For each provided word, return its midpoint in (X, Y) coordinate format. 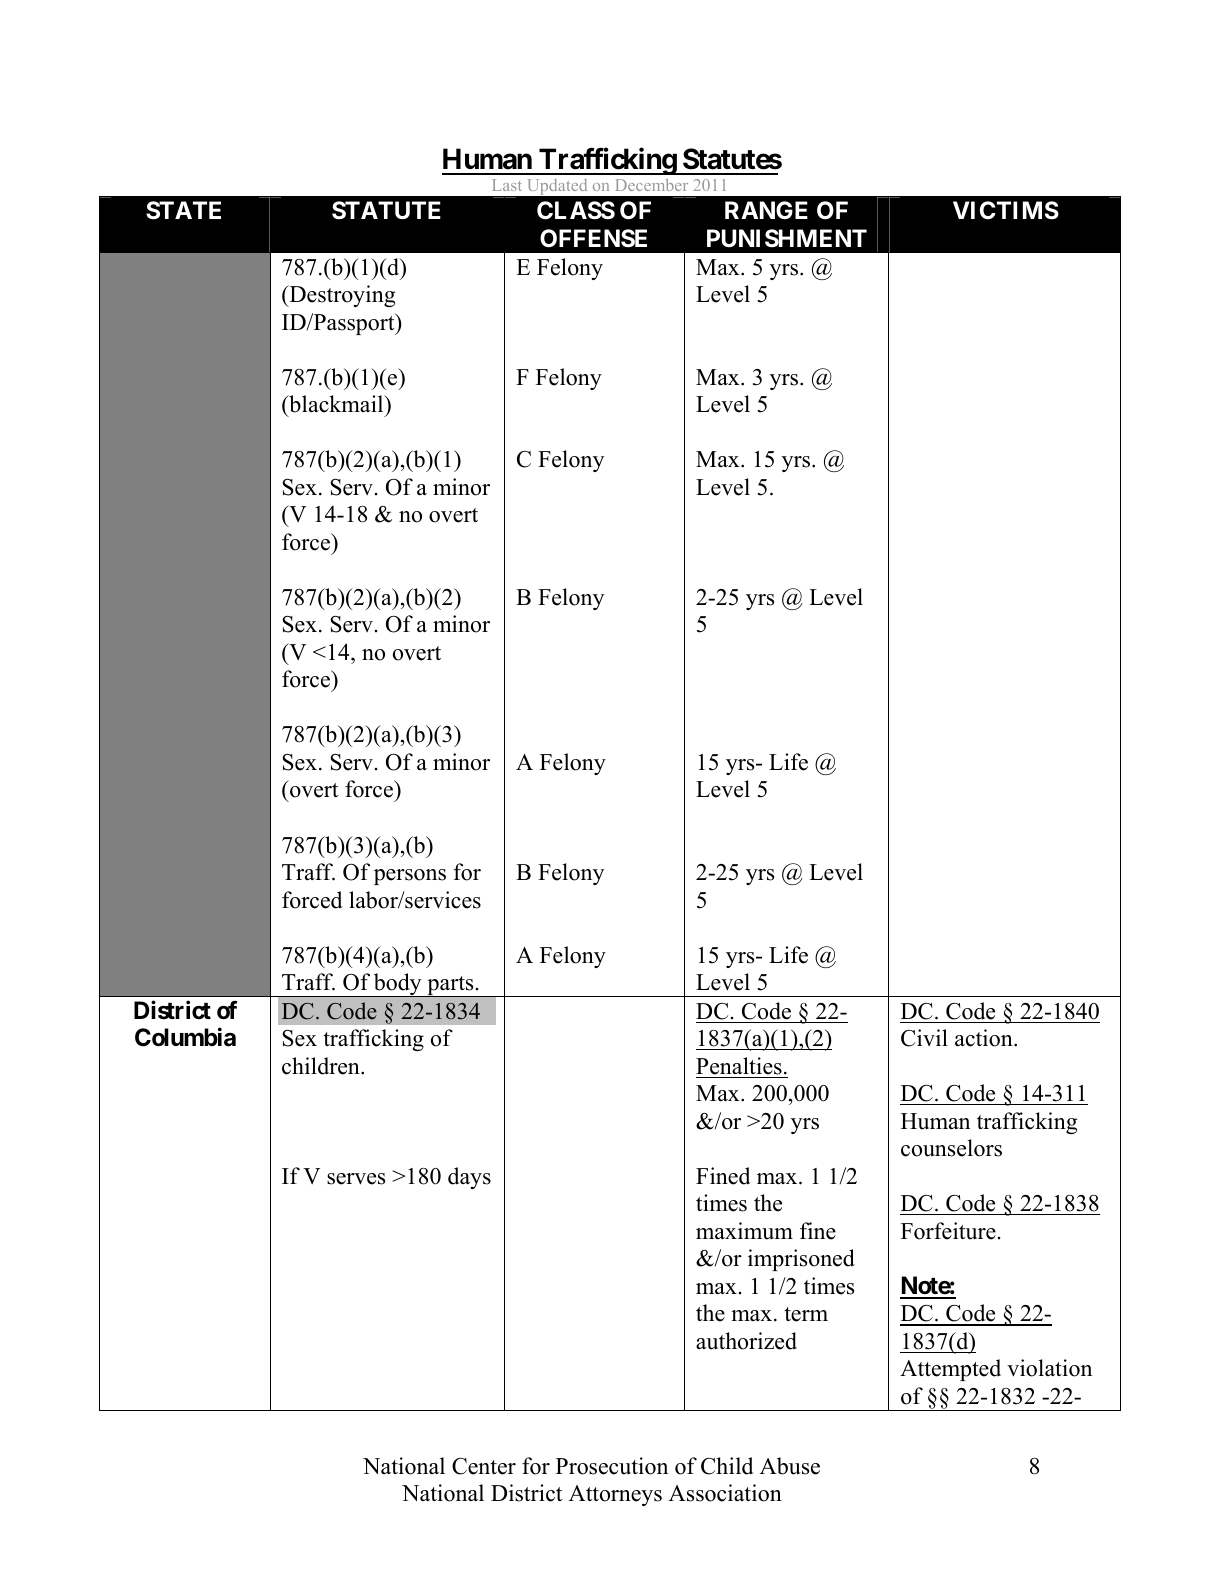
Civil (924, 1038)
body (398, 985)
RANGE (766, 210)
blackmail (336, 405)
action (985, 1038)
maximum (744, 1231)
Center (484, 1466)
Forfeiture (948, 1231)
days (469, 1178)
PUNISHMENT (787, 238)
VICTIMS (1006, 210)
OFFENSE (593, 238)
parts (450, 986)
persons (410, 877)
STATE (183, 210)
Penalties (739, 1066)
